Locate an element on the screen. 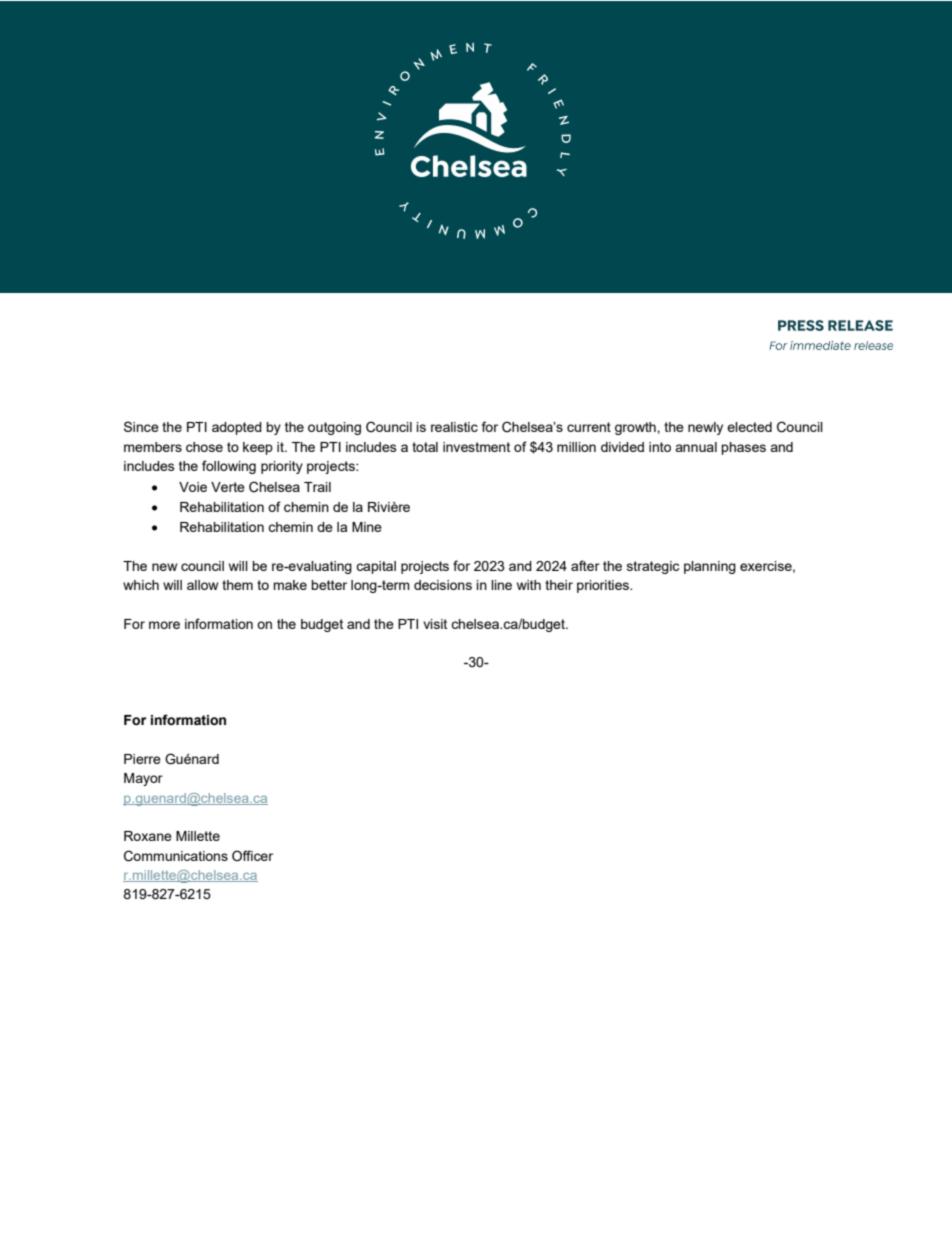 The width and height of the screenshot is (952, 1233). Officer is located at coordinates (252, 855).
